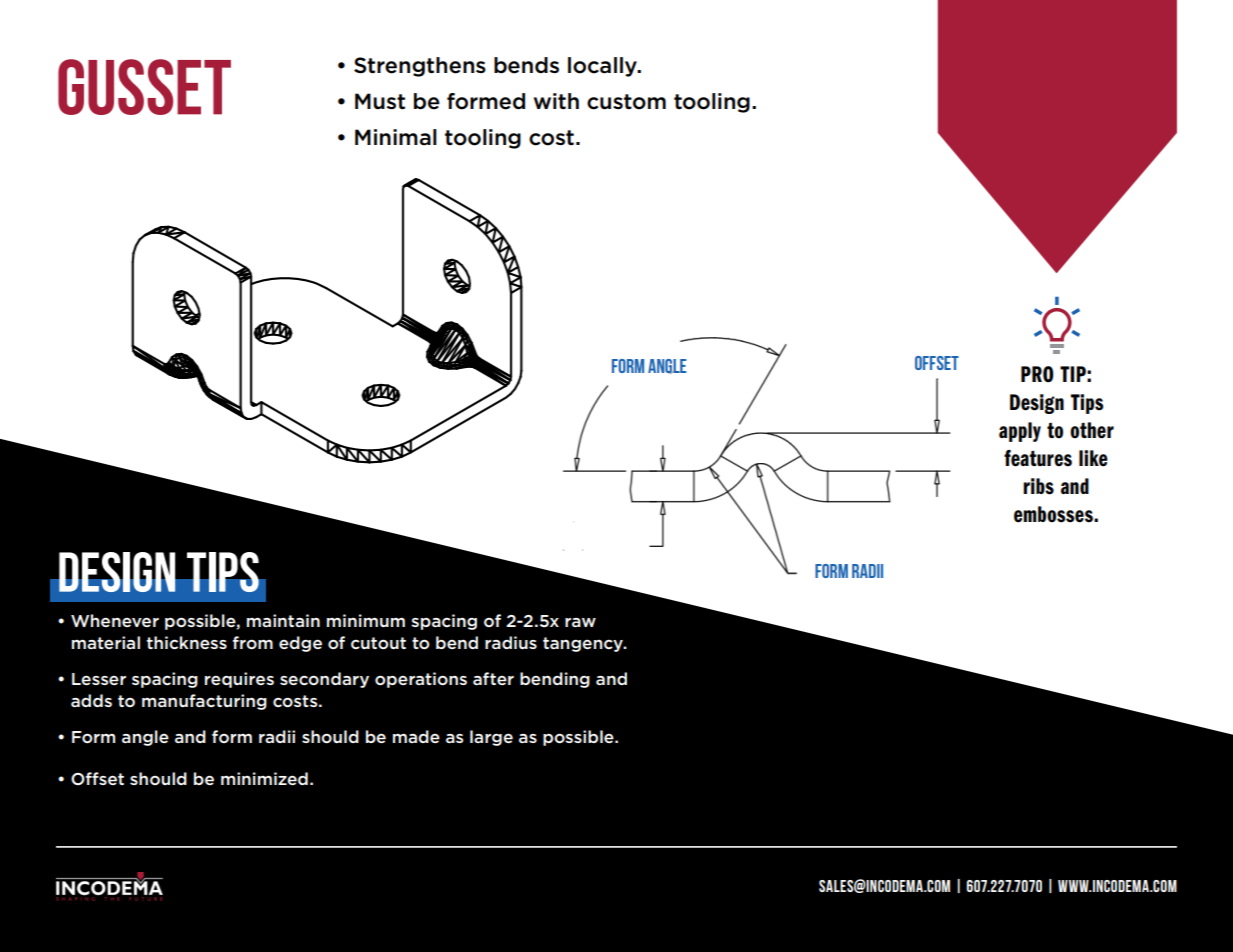  What do you see at coordinates (626, 102) in the screenshot?
I see `custom` at bounding box center [626, 102].
